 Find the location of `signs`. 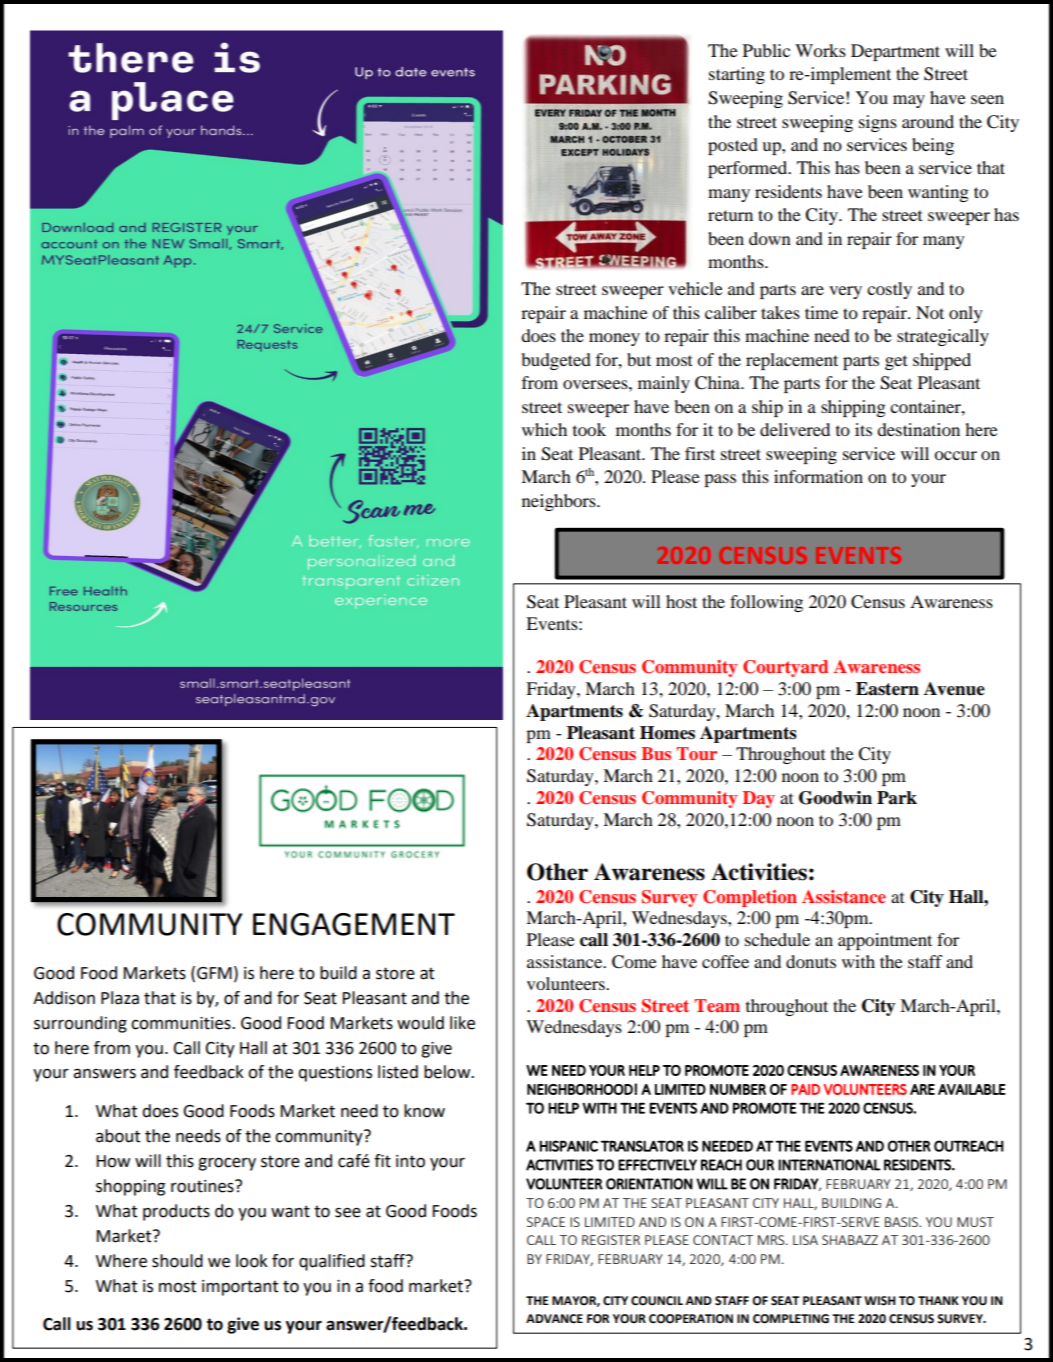

signs is located at coordinates (878, 123).
